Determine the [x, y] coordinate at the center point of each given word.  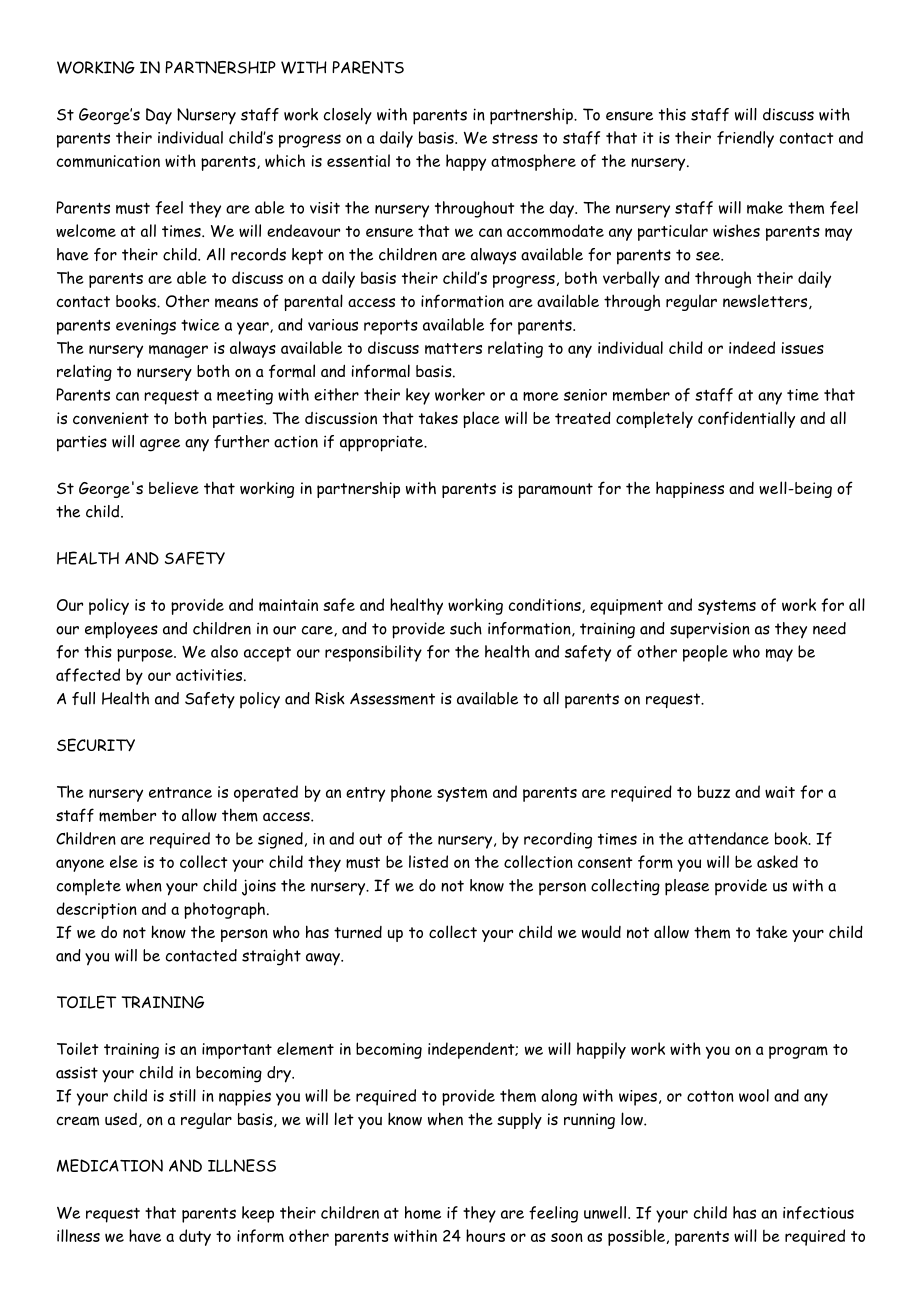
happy [466, 162]
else [124, 861]
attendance [728, 838]
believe [174, 487]
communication [108, 161]
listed [428, 861]
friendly [745, 139]
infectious [818, 1213]
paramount [555, 490]
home [423, 1212]
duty [195, 1237]
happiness [690, 489]
